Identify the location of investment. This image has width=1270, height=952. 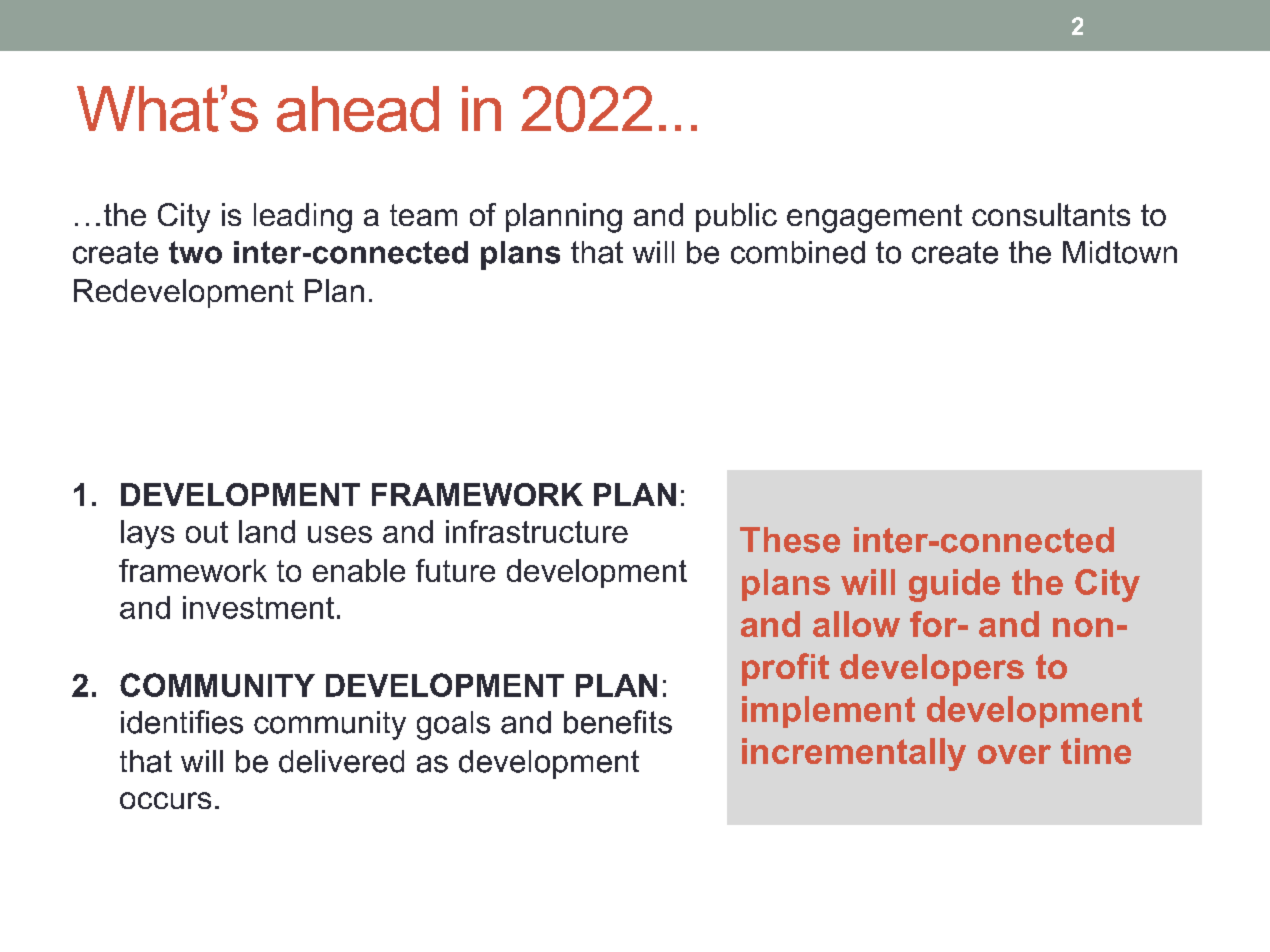
(258, 607).
